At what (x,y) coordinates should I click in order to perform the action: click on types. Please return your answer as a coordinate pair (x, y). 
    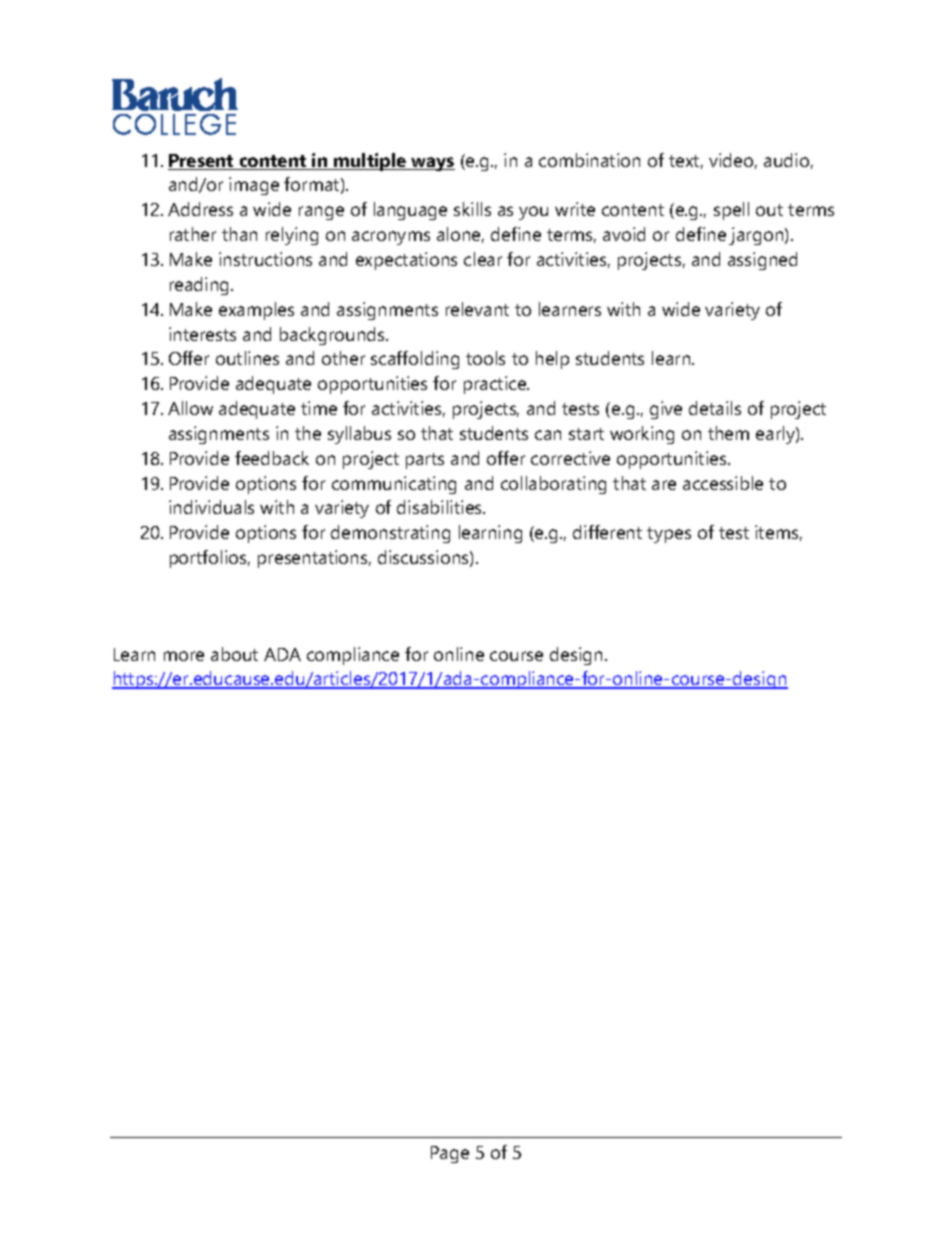
    Looking at the image, I should click on (669, 535).
